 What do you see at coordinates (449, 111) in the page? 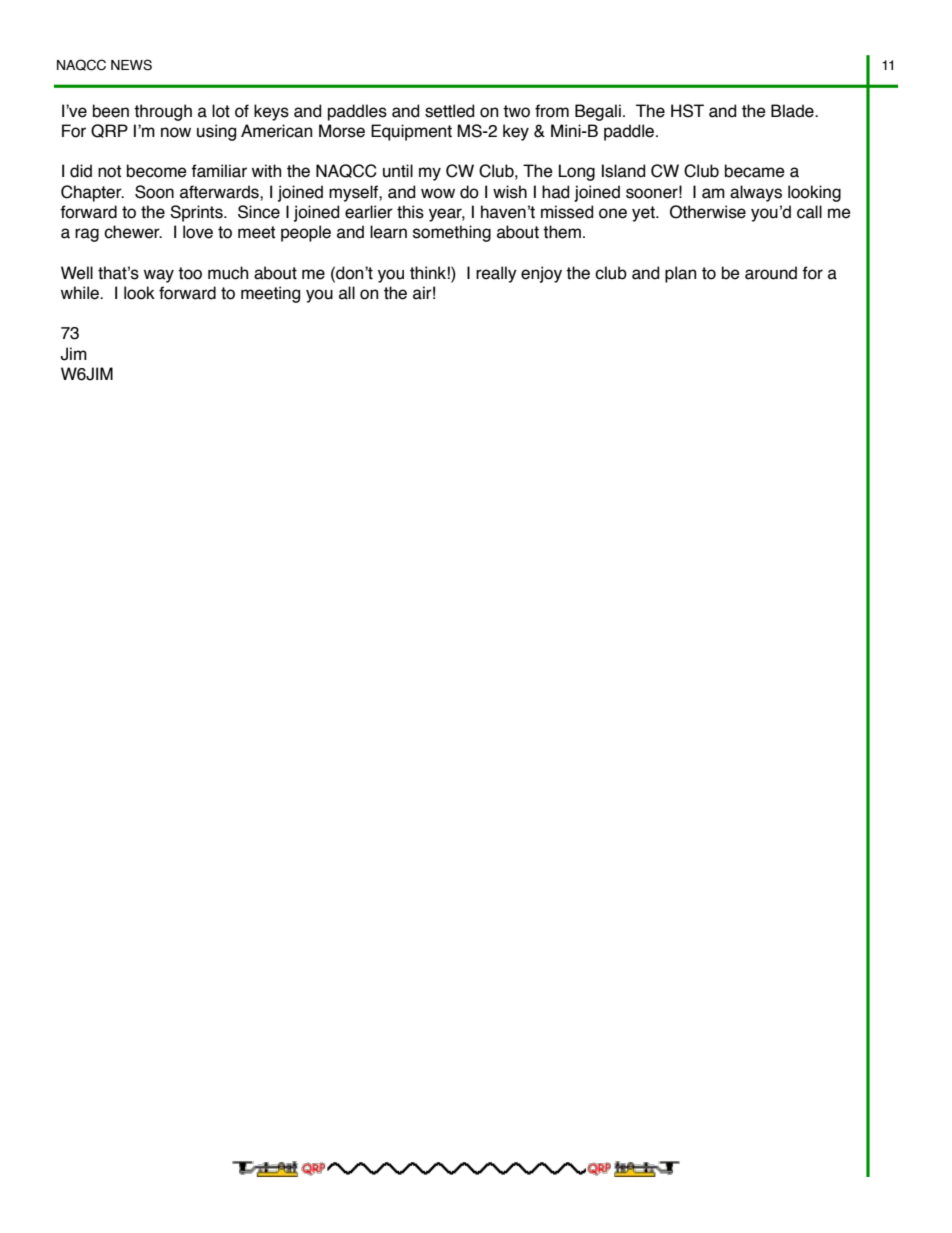
I see `settled` at bounding box center [449, 111].
